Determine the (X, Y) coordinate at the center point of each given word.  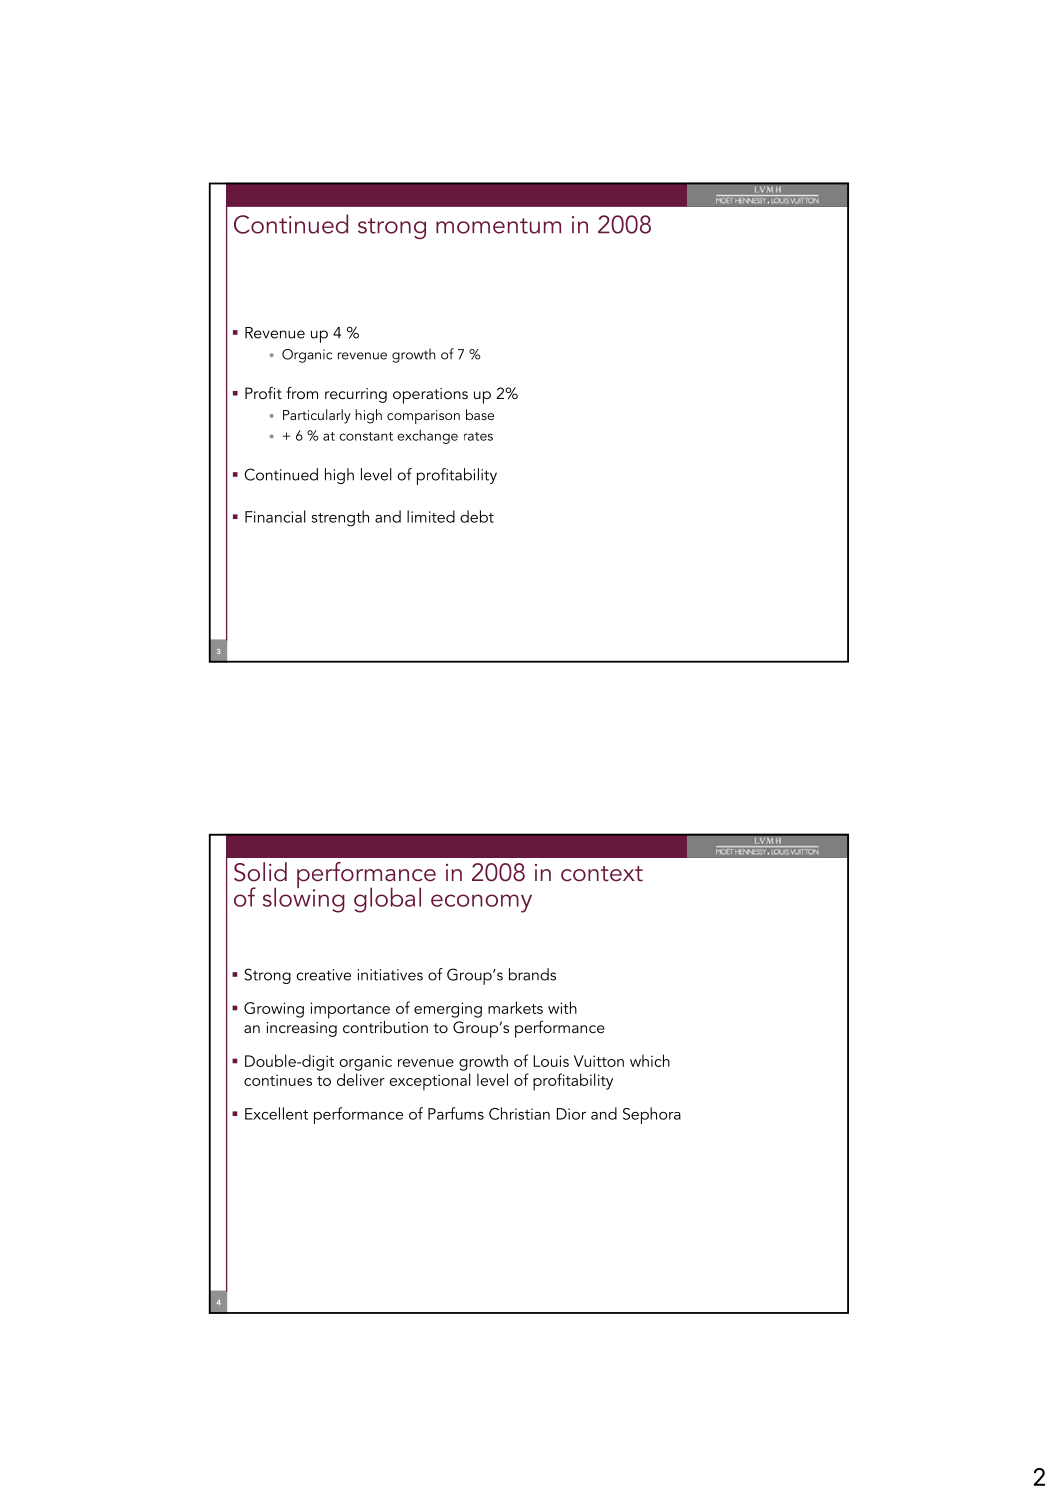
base (480, 414)
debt (477, 516)
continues (278, 1080)
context (602, 874)
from (302, 392)
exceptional (430, 1082)
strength (340, 518)
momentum (498, 226)
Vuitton (599, 1061)
